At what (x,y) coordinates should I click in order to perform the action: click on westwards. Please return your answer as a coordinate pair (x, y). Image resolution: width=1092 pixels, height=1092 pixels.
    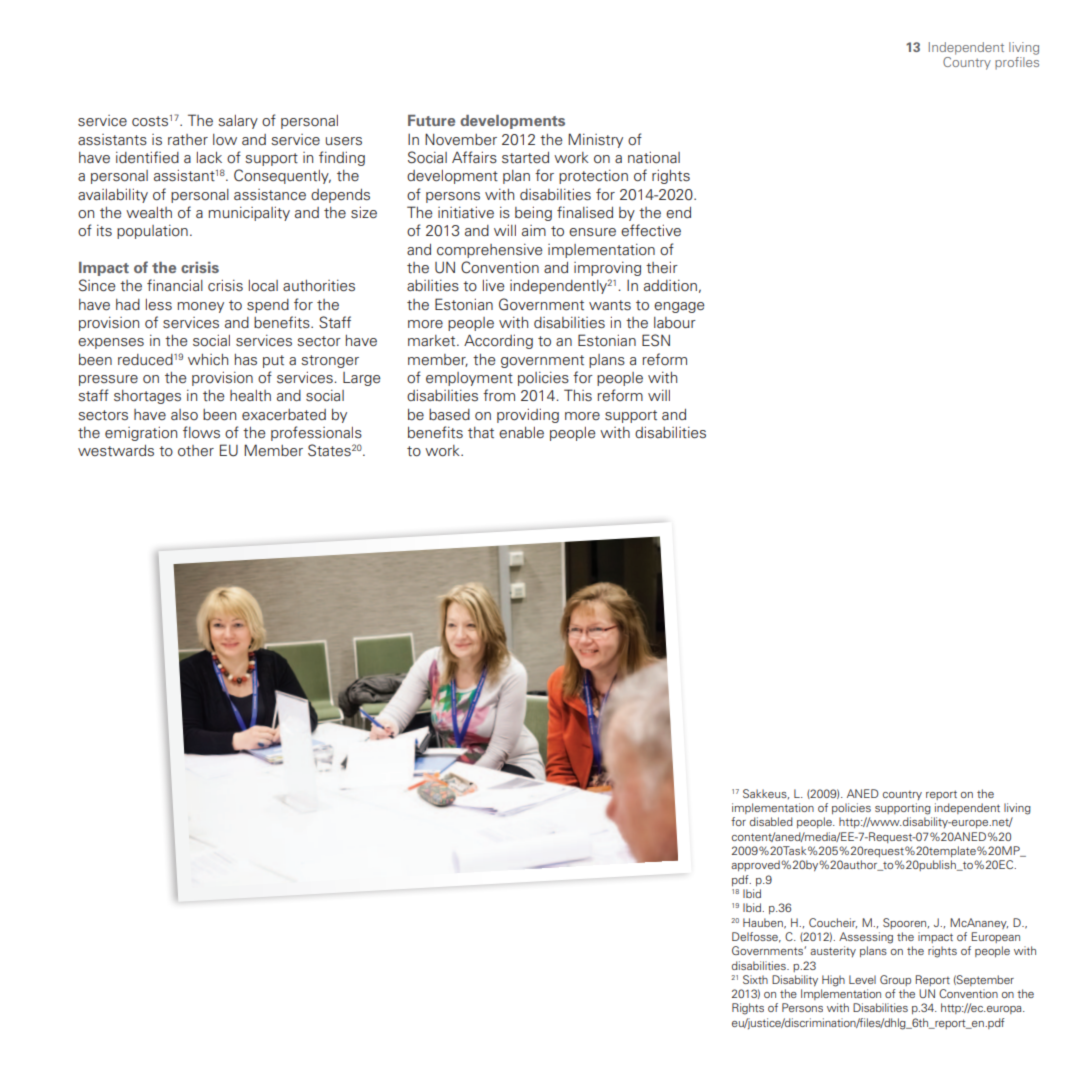
    Looking at the image, I should click on (116, 451).
